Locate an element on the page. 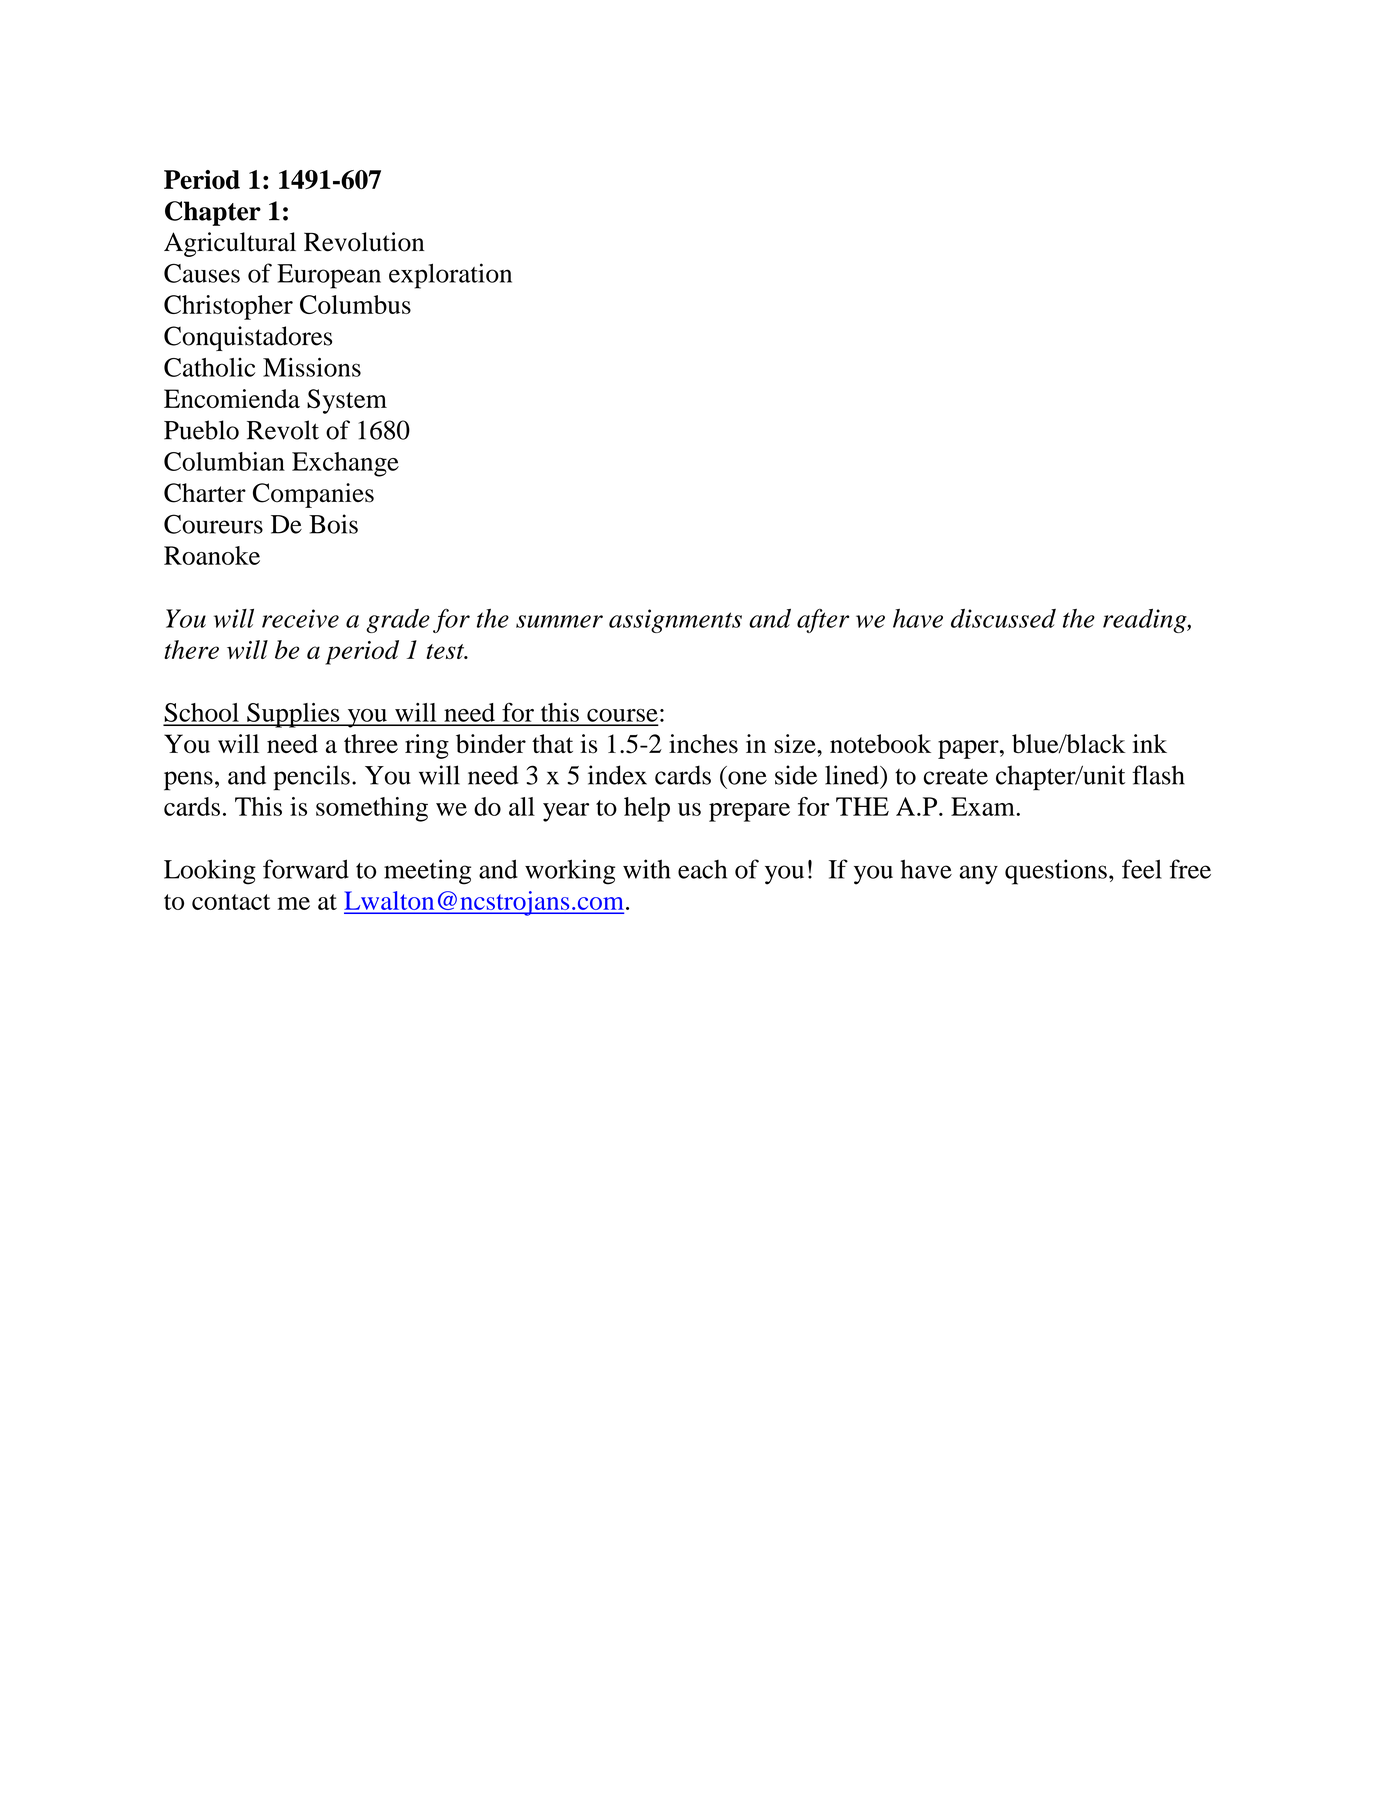  European is located at coordinates (329, 276).
